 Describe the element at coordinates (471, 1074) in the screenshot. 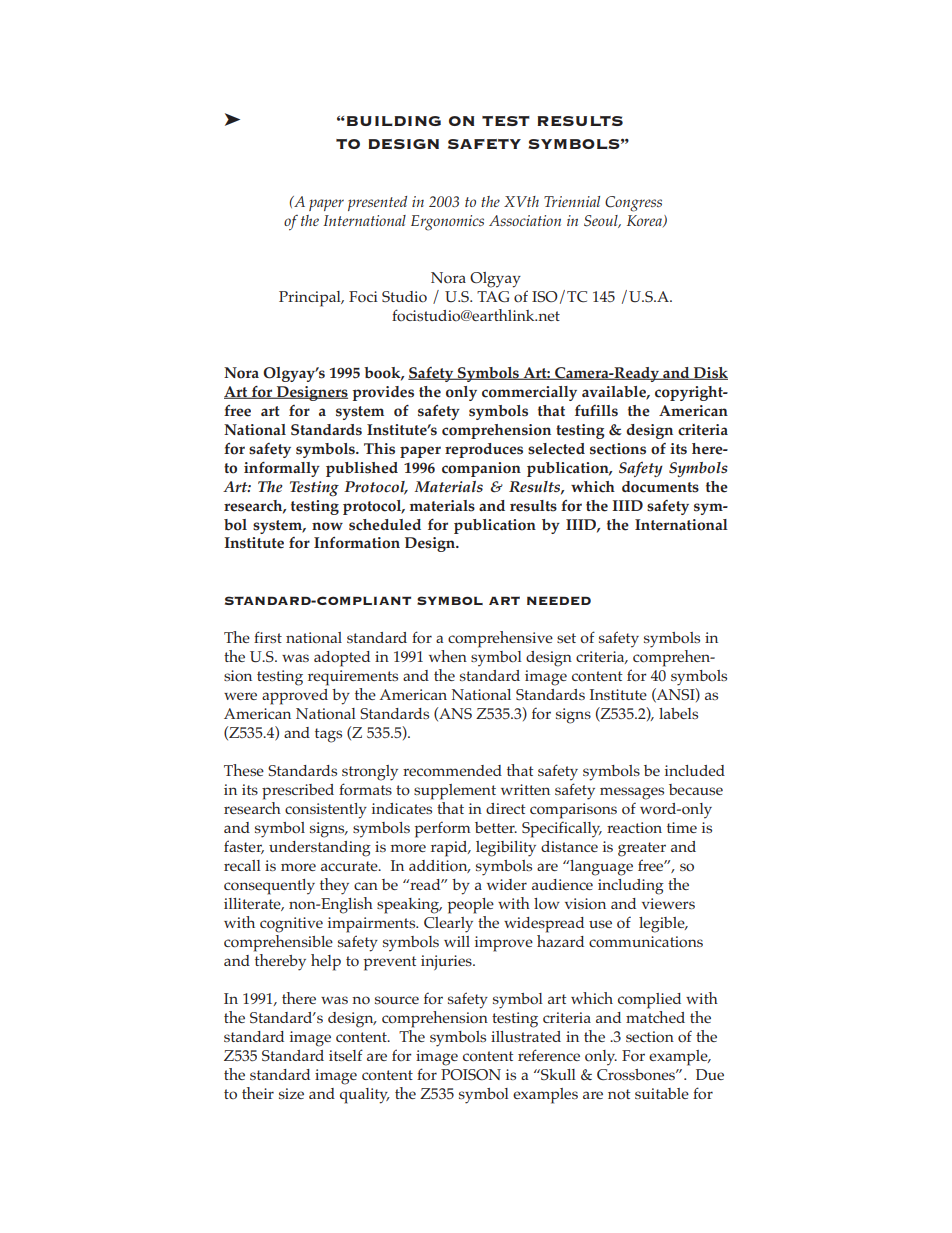

I see `POISON` at that location.
